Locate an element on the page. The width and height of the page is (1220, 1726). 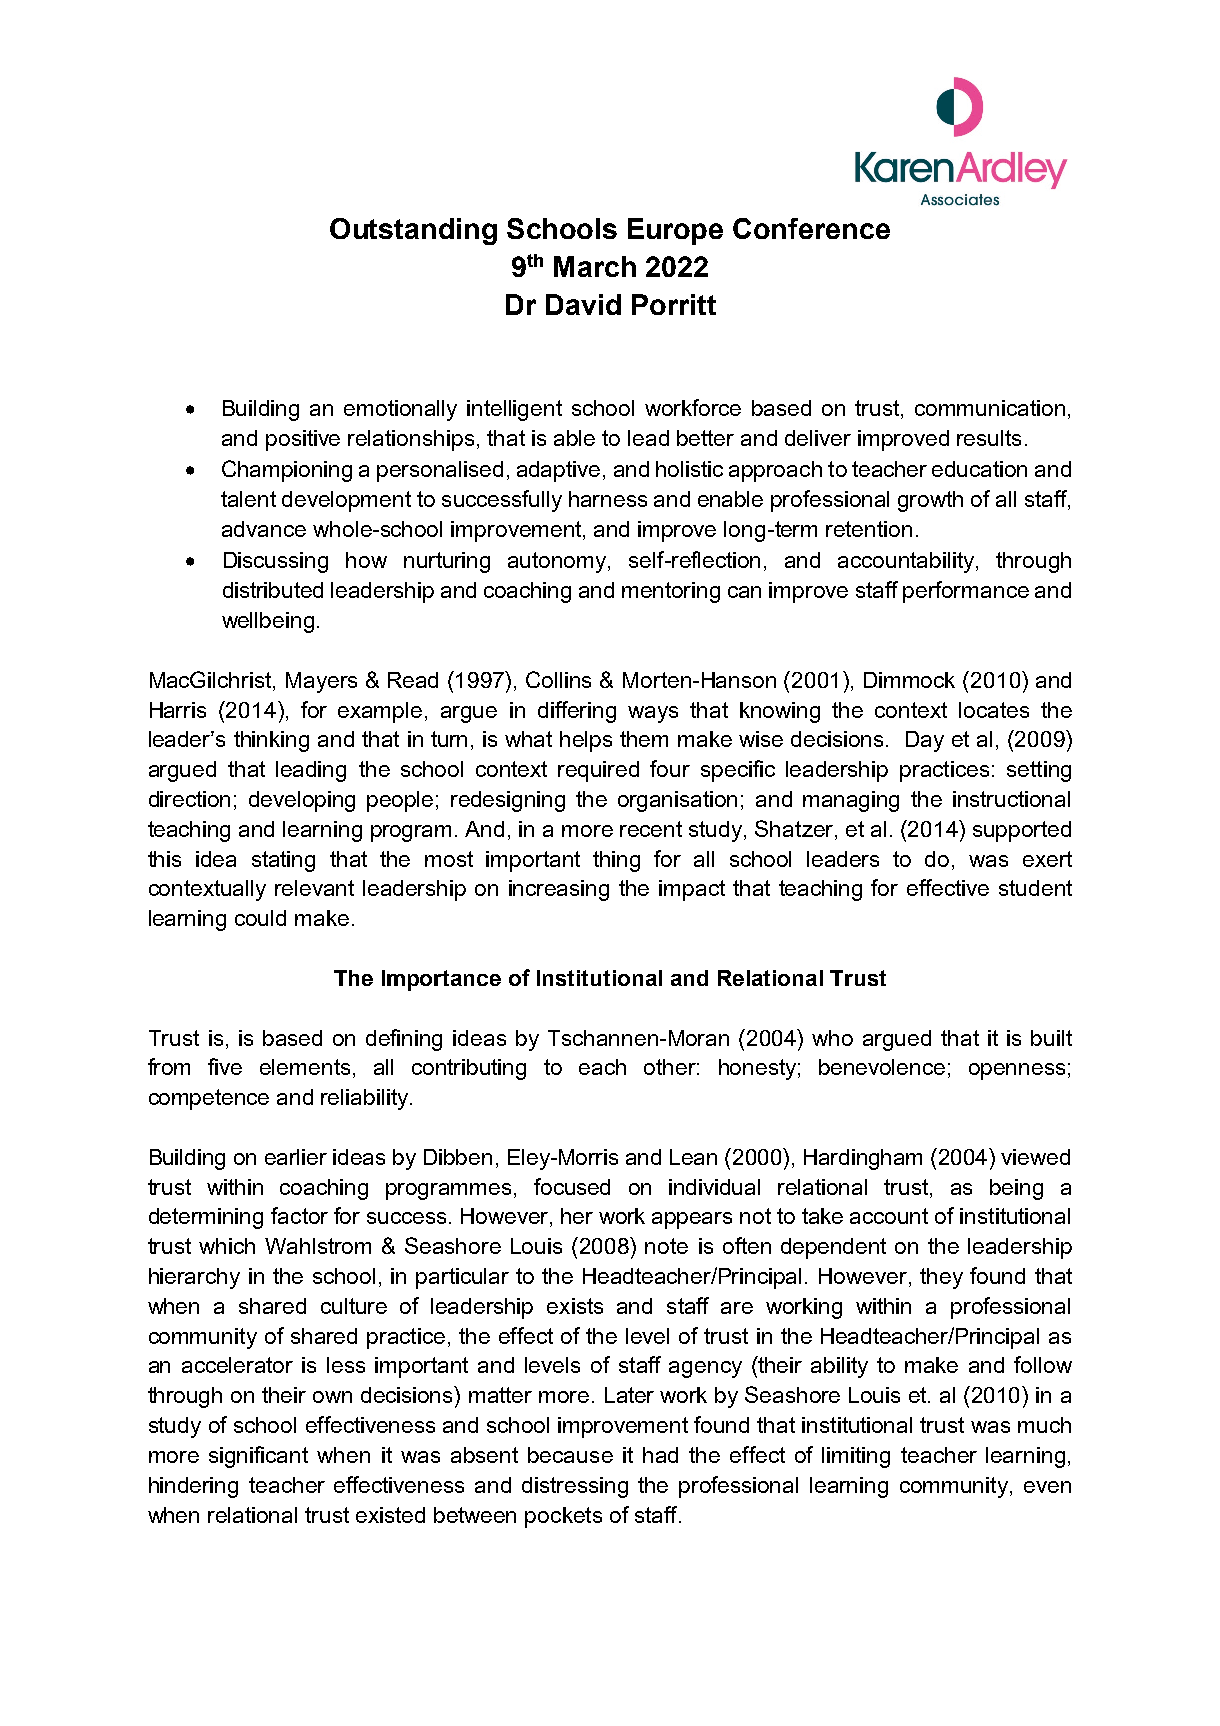
performance is located at coordinates (966, 592).
